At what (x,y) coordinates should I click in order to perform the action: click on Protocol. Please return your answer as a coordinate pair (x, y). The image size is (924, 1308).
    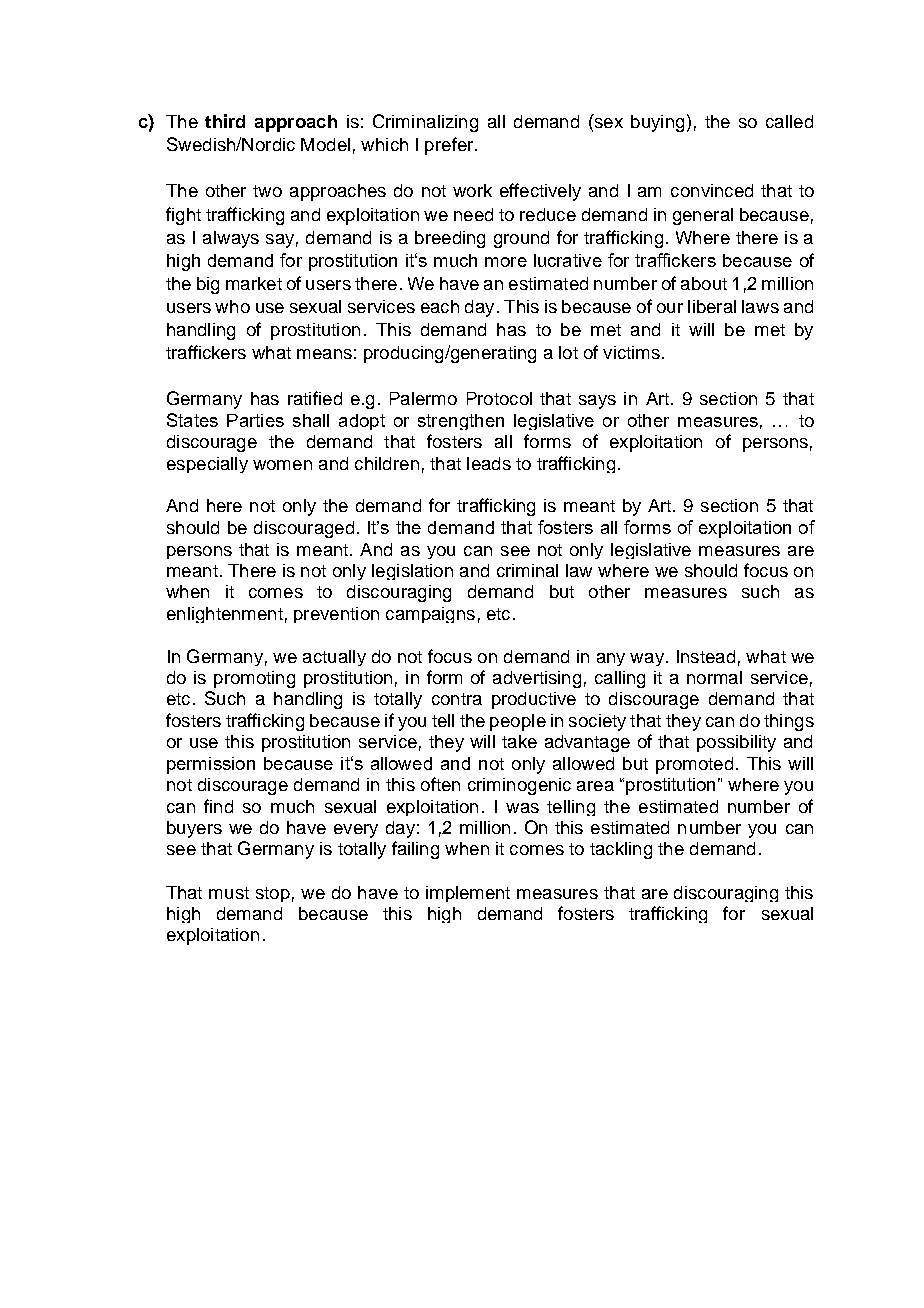
    Looking at the image, I should click on (499, 398).
